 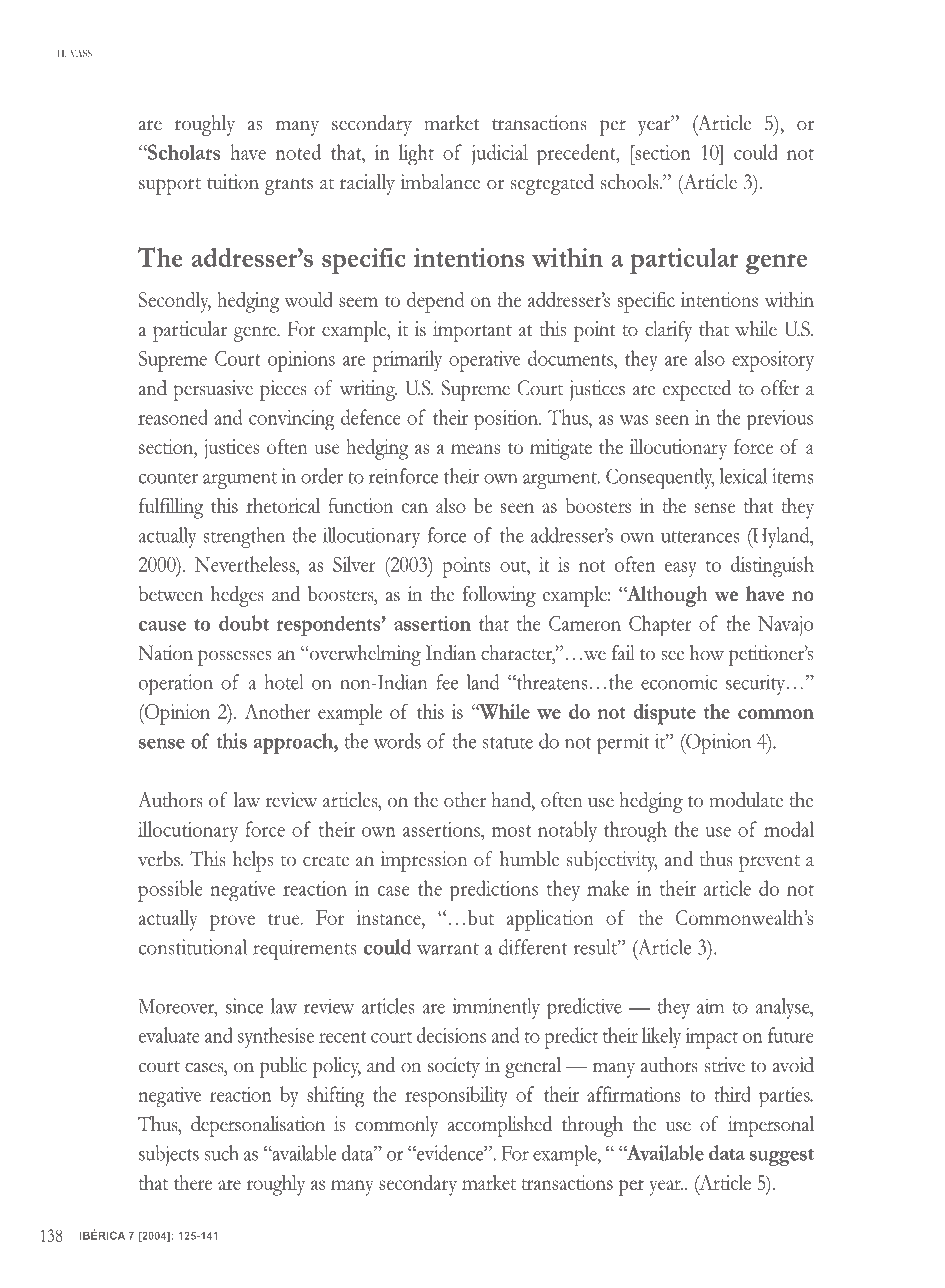 I want to click on precedent, so click(x=577, y=154).
